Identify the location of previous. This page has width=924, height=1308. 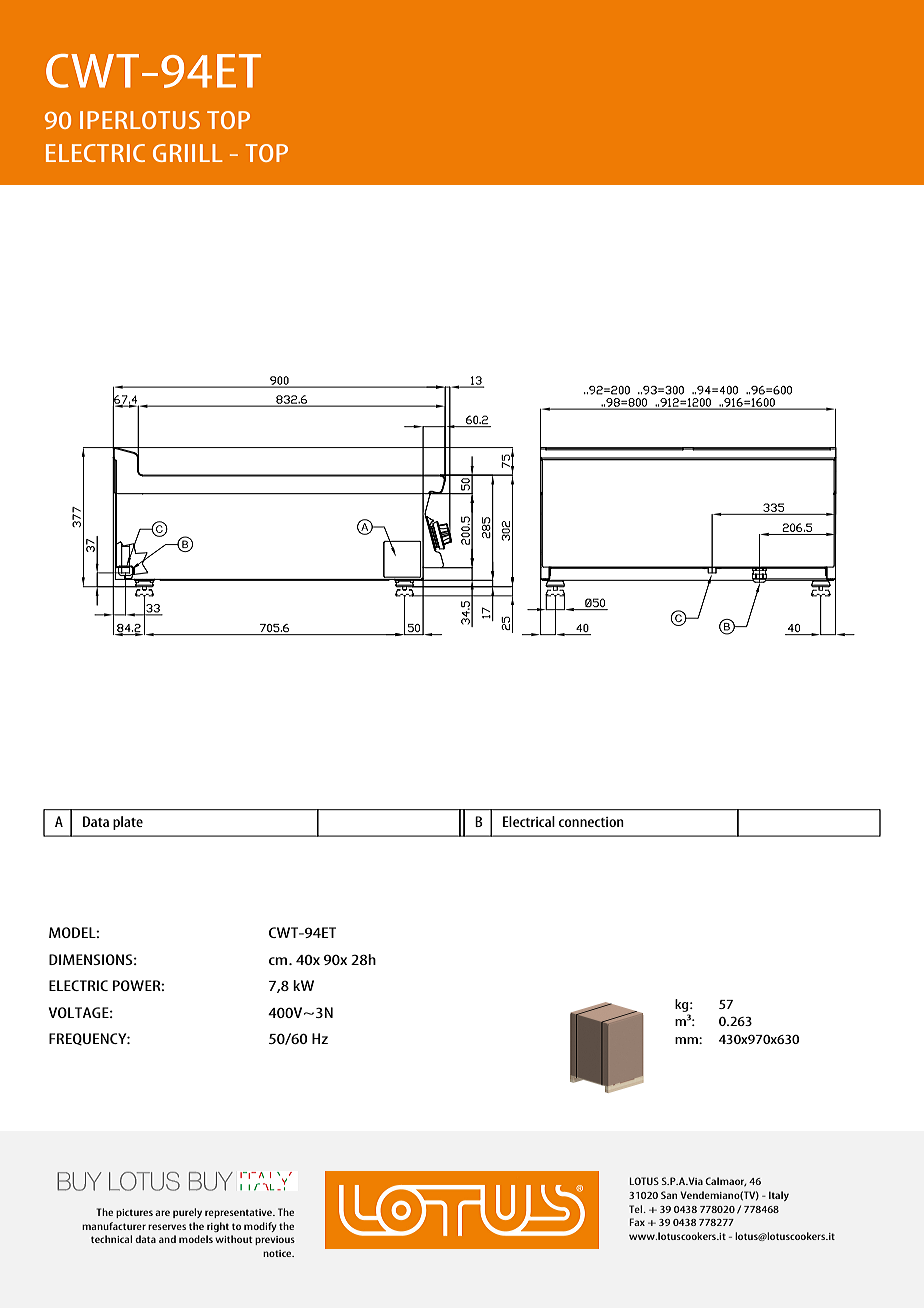
(275, 1240).
